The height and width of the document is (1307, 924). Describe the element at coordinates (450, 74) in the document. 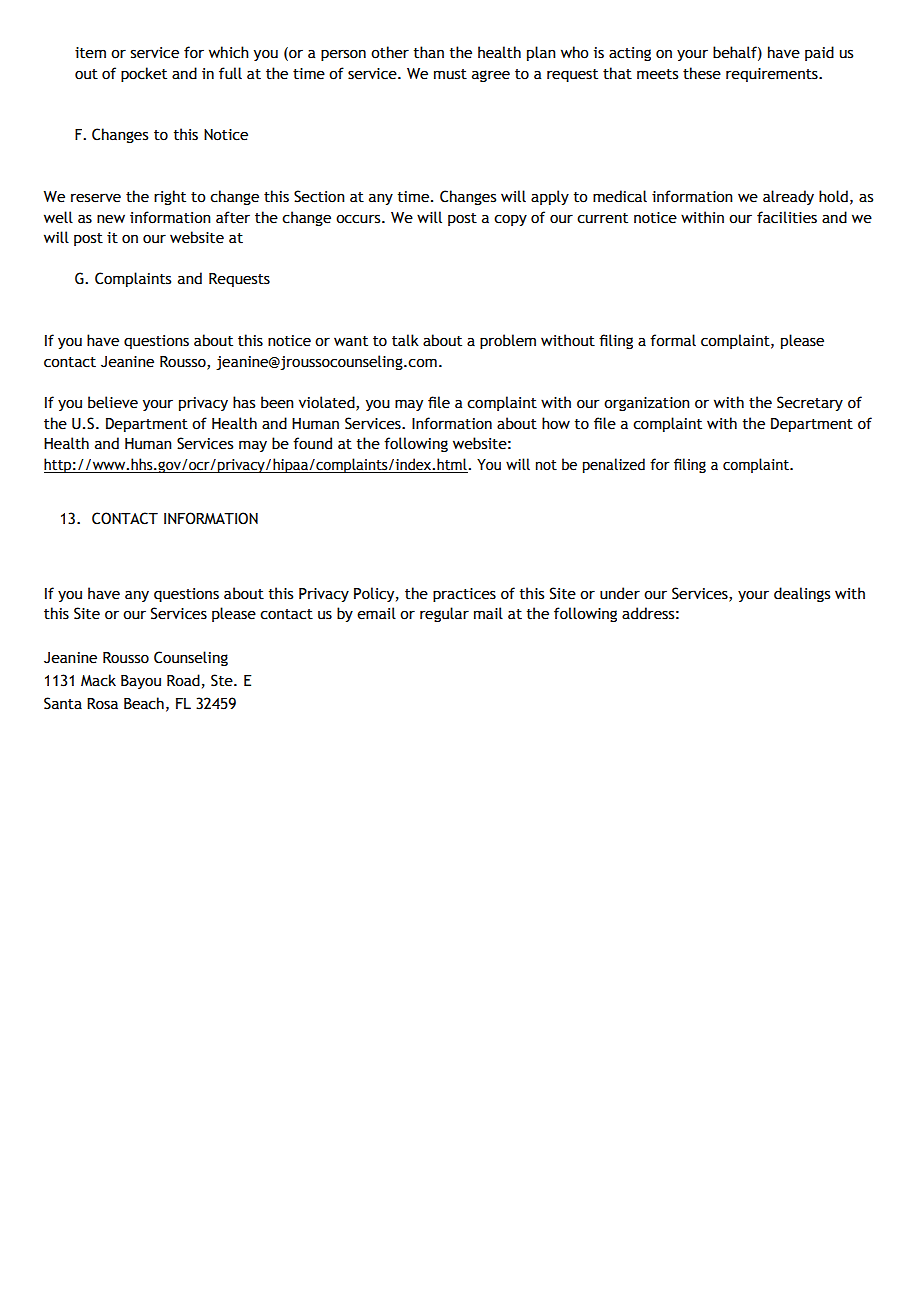

I see `must` at that location.
